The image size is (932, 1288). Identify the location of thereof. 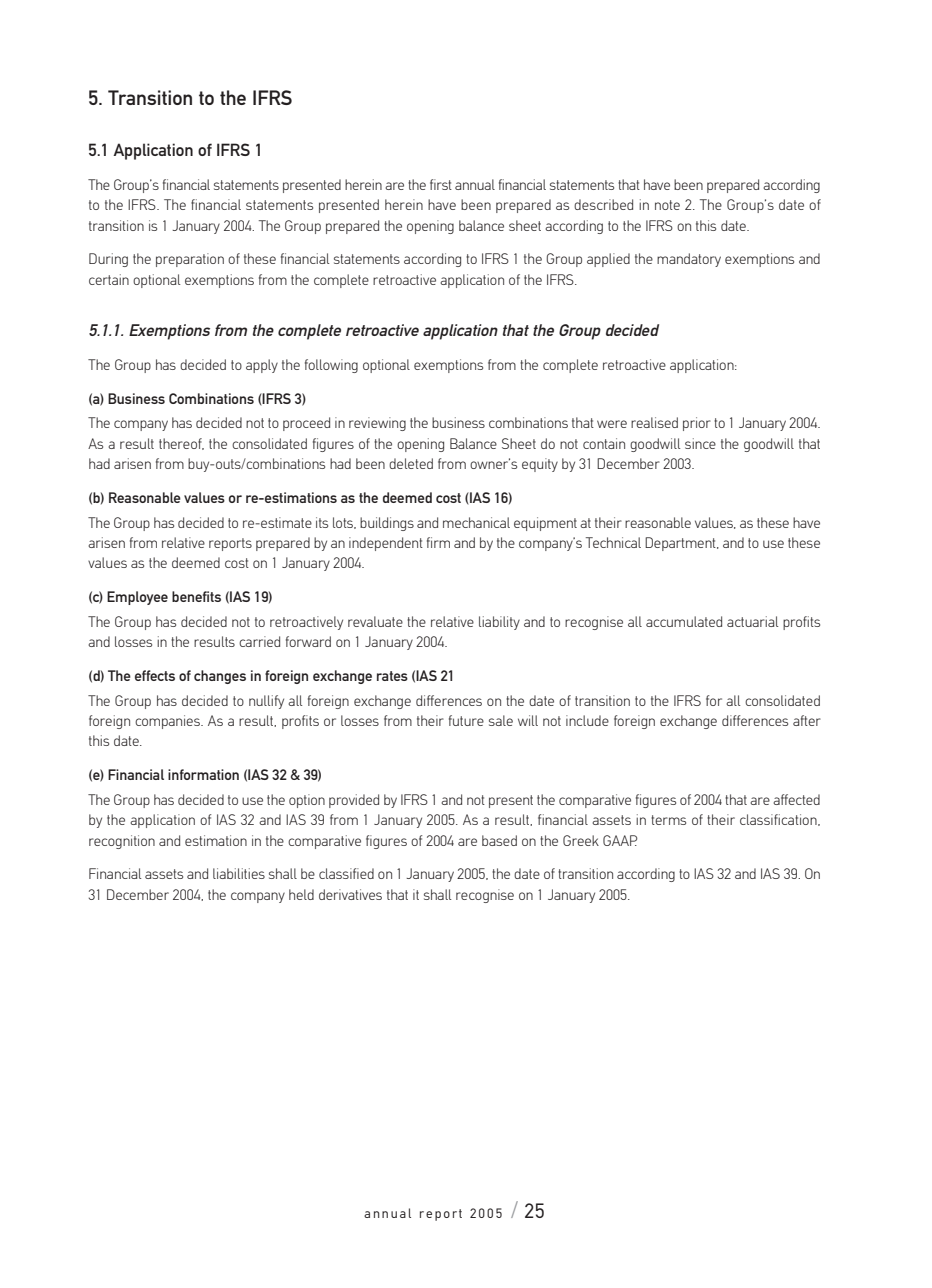
(181, 444).
